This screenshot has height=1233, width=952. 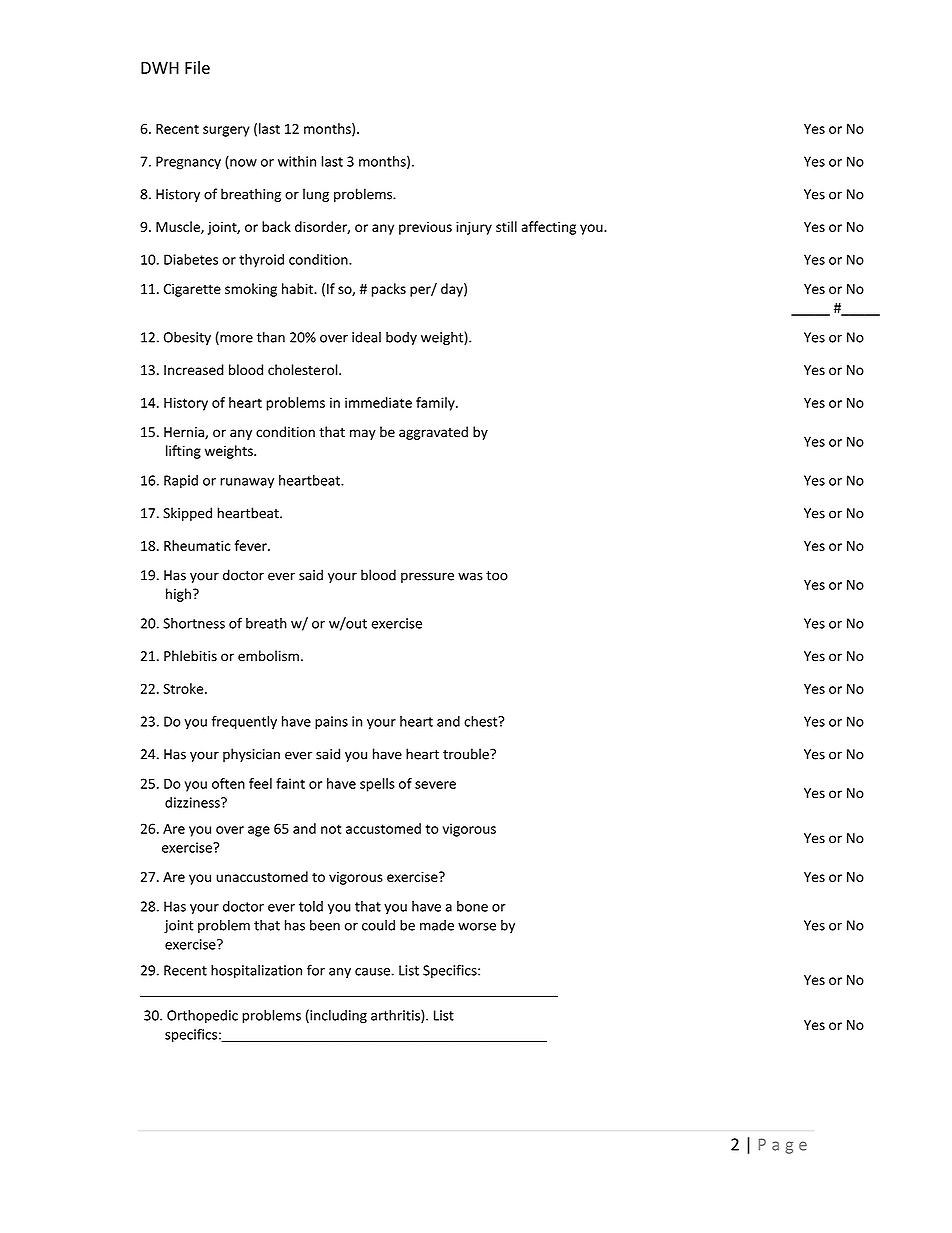 What do you see at coordinates (228, 783) in the screenshot?
I see `often` at bounding box center [228, 783].
